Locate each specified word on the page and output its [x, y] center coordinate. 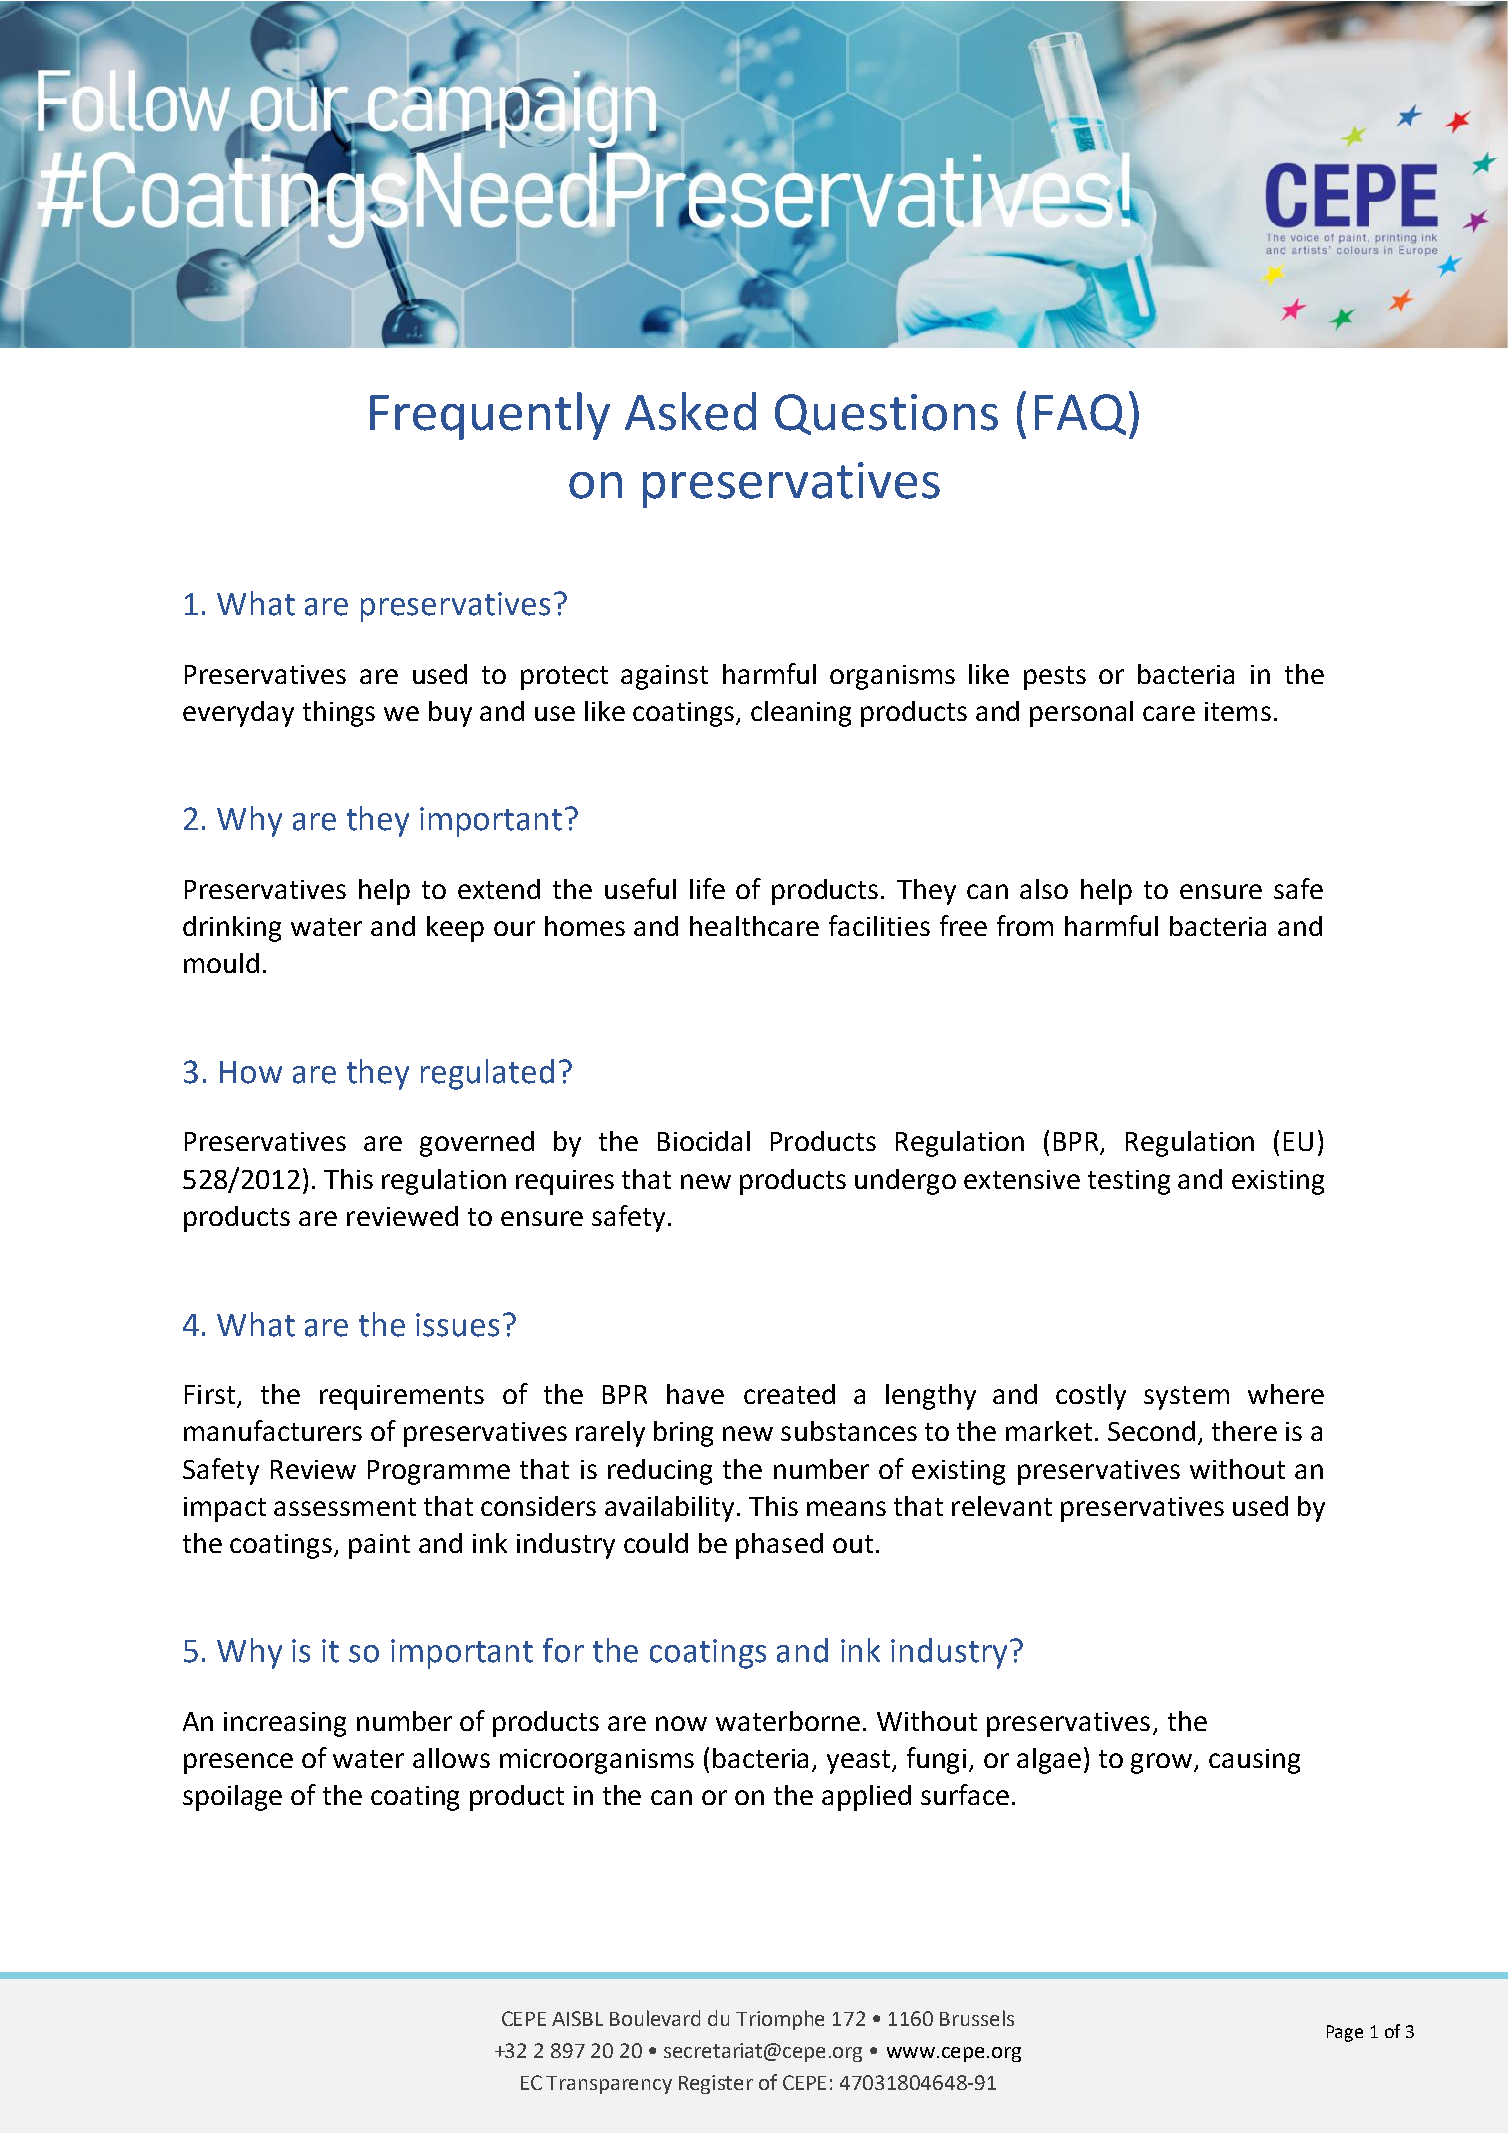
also [1044, 889]
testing [1129, 1182]
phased [779, 1546]
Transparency [609, 2085]
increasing [285, 1724]
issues [457, 1325]
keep [455, 929]
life [707, 888]
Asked [690, 411]
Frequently [490, 416]
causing [1254, 1761]
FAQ [1080, 414]
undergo [905, 1182]
